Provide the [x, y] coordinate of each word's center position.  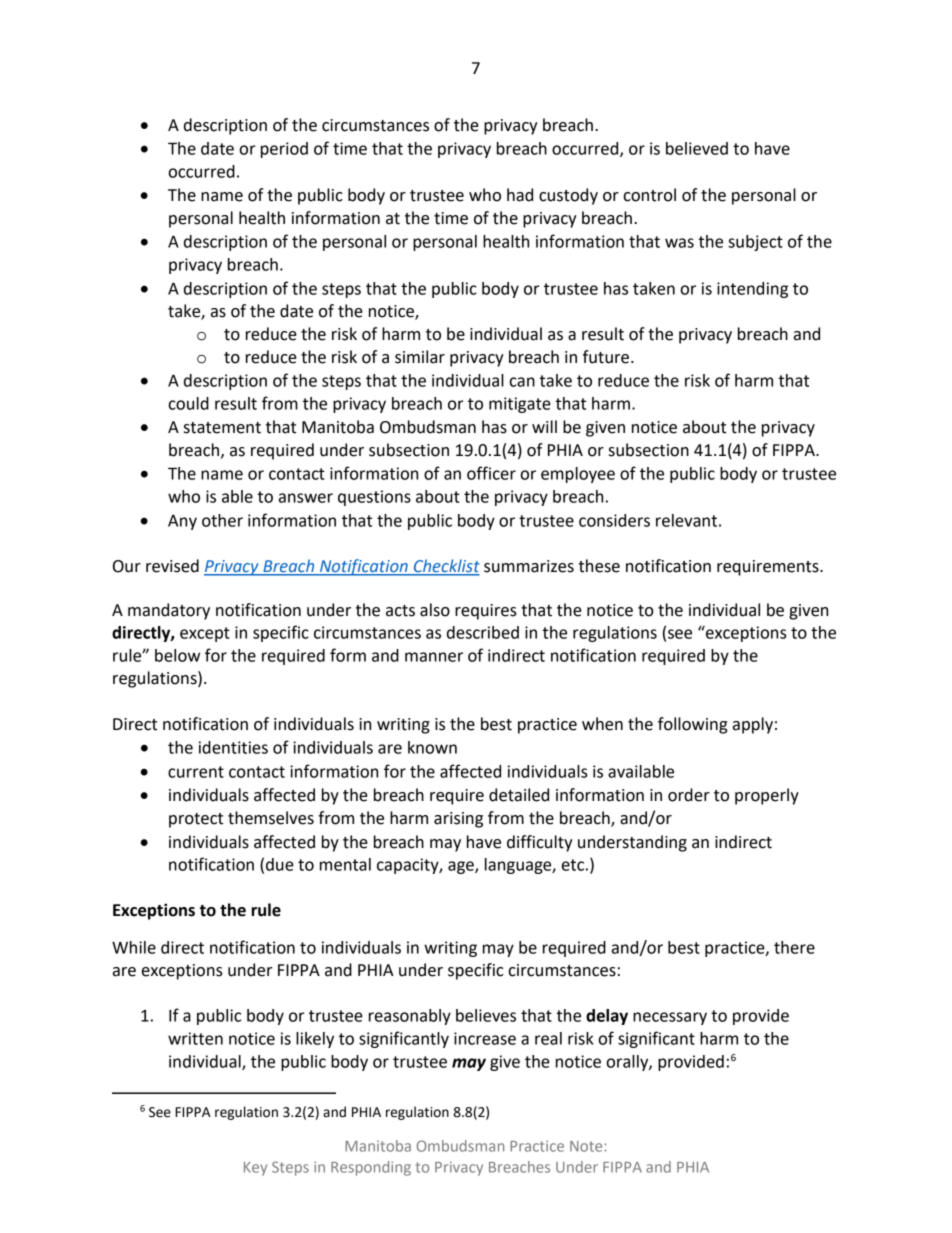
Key [255, 1169]
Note [587, 1146]
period [284, 150]
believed [697, 148]
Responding [371, 1168]
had [520, 195]
